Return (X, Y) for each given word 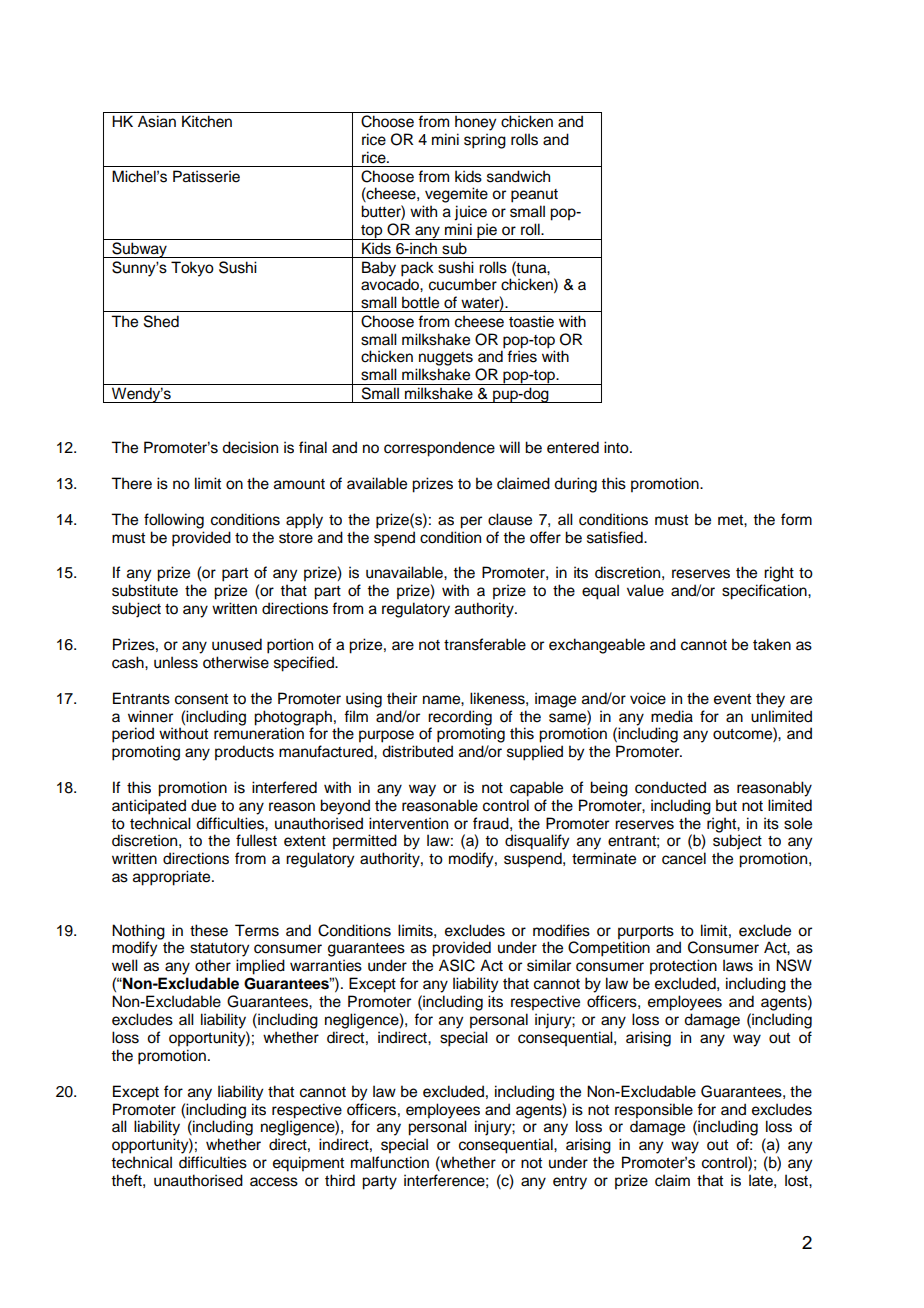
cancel (684, 858)
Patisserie (206, 176)
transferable (485, 644)
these (209, 930)
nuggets (446, 359)
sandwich (518, 176)
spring (485, 141)
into (617, 447)
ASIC (457, 965)
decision (250, 447)
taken (772, 644)
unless (176, 662)
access (274, 1182)
